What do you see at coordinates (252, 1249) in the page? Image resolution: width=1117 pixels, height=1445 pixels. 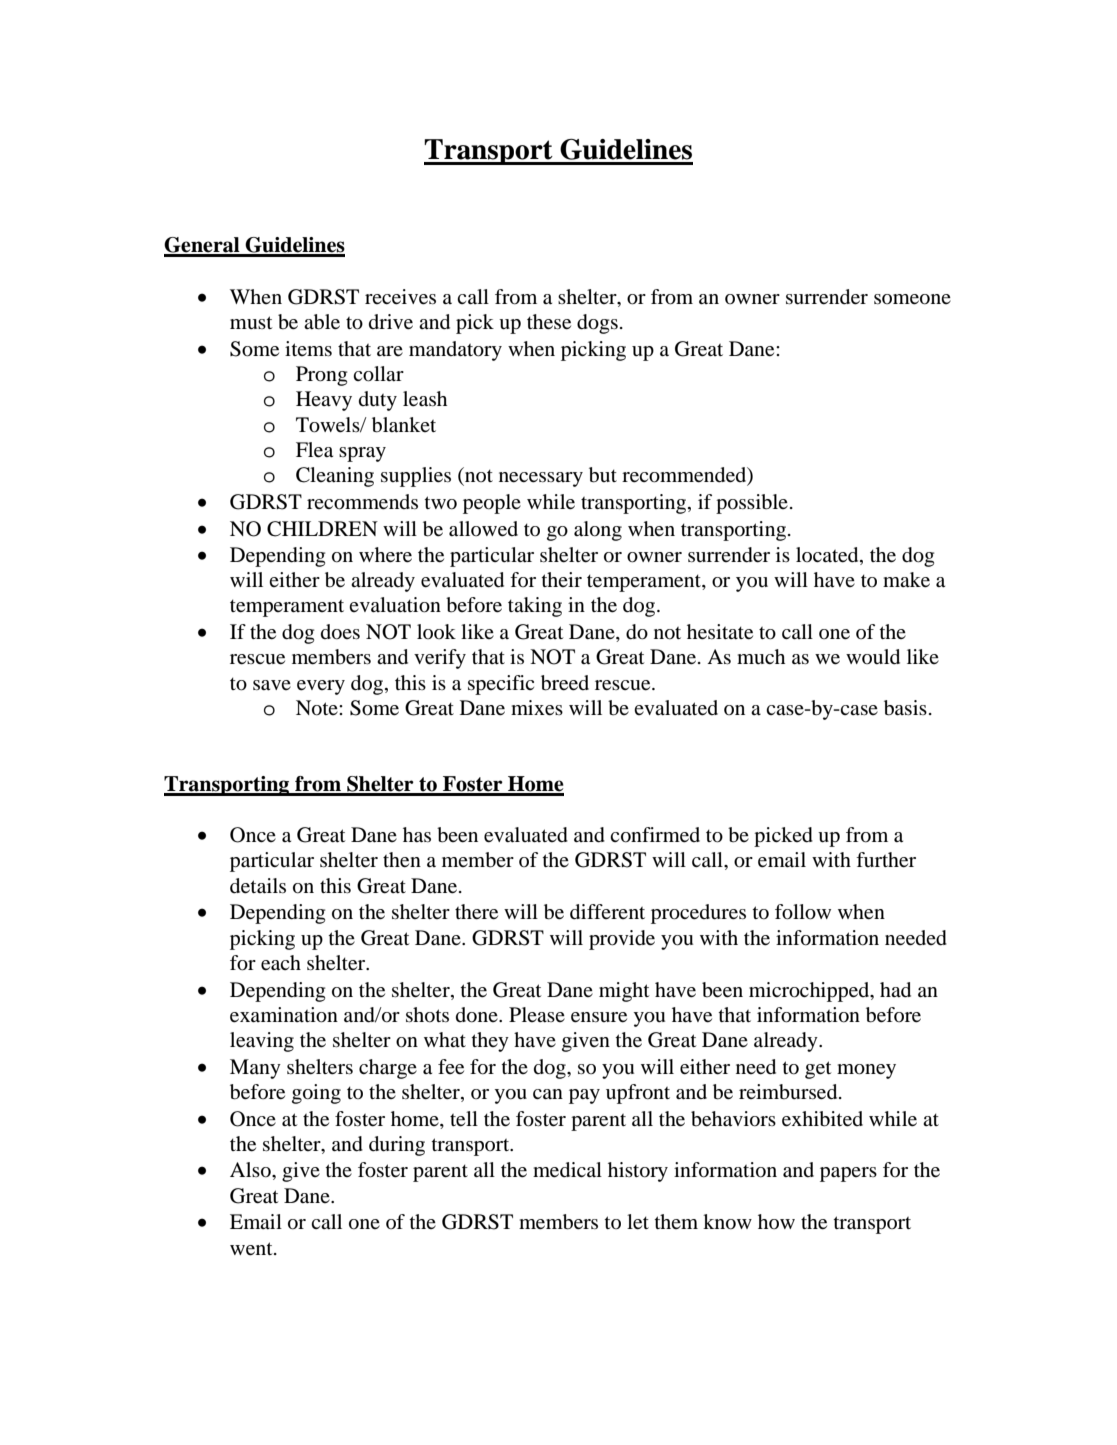 I see `went` at bounding box center [252, 1249].
